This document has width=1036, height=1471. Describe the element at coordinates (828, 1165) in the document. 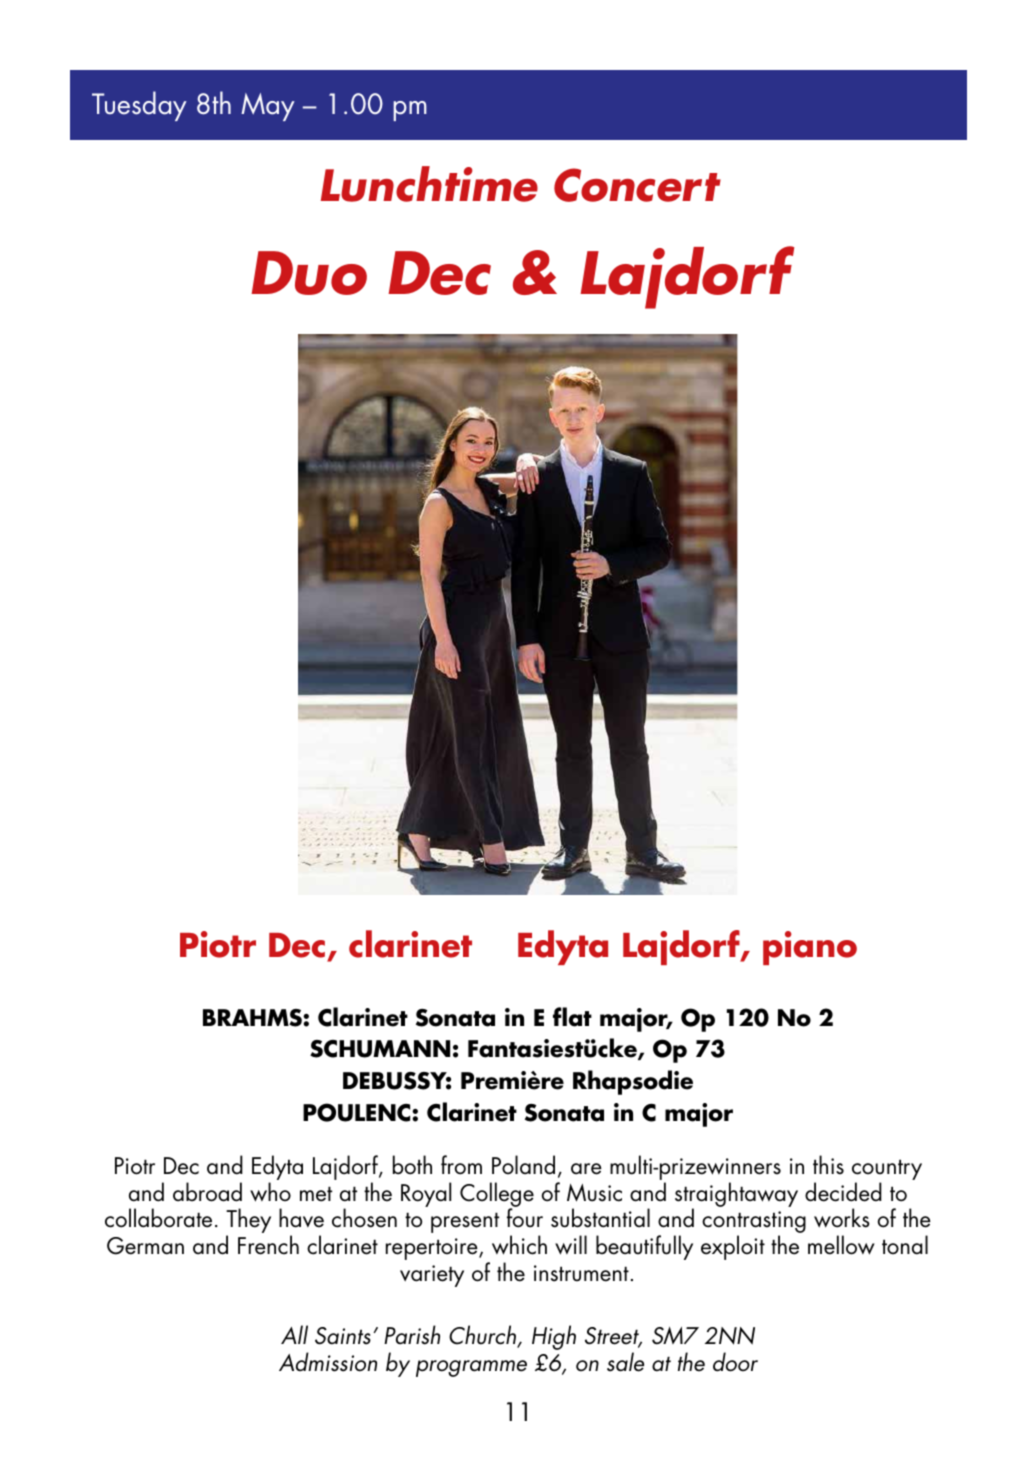

I see `this` at that location.
